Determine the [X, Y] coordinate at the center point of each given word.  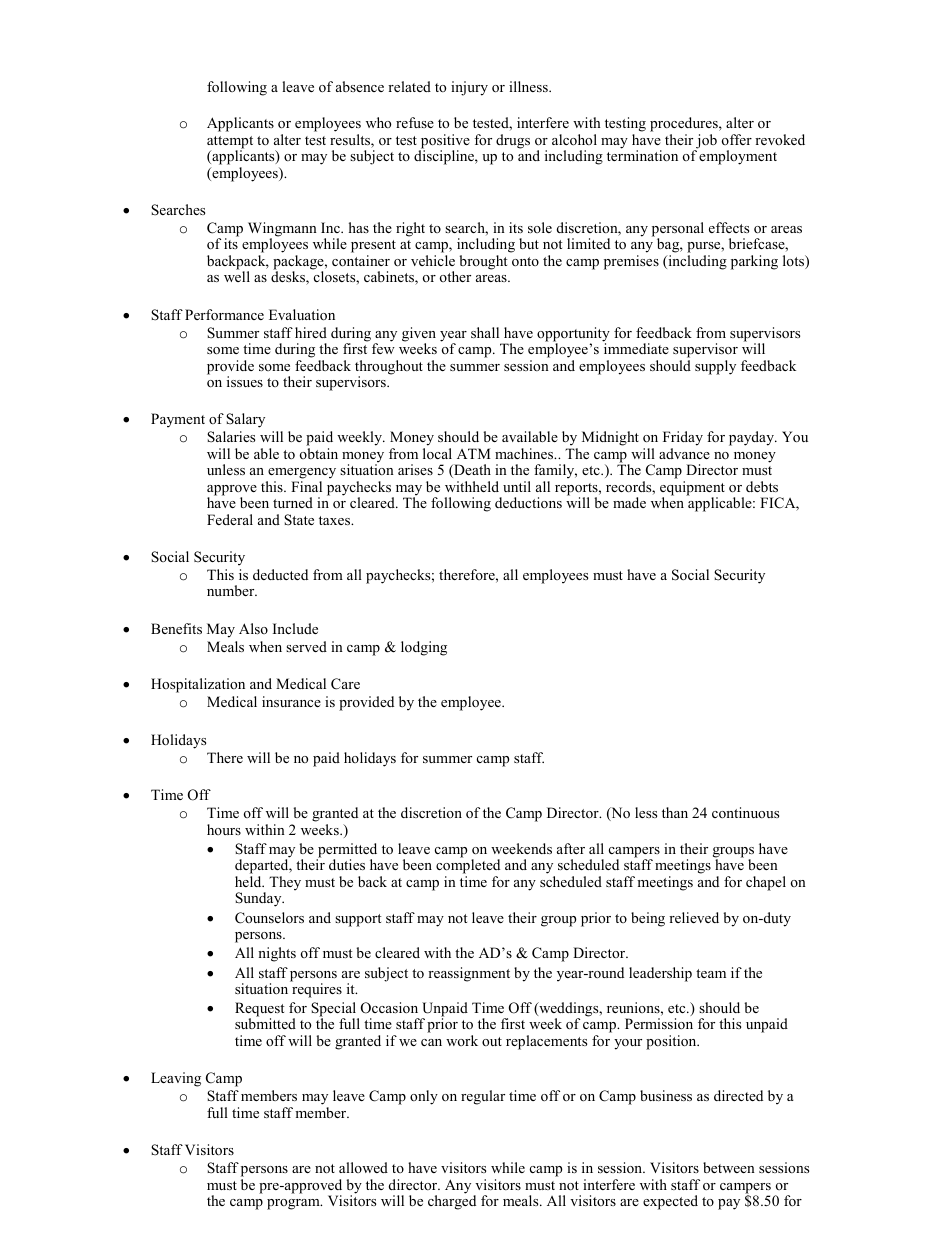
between [729, 1167]
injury [469, 88]
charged [452, 1201]
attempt [230, 143]
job [705, 142]
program [294, 1204]
